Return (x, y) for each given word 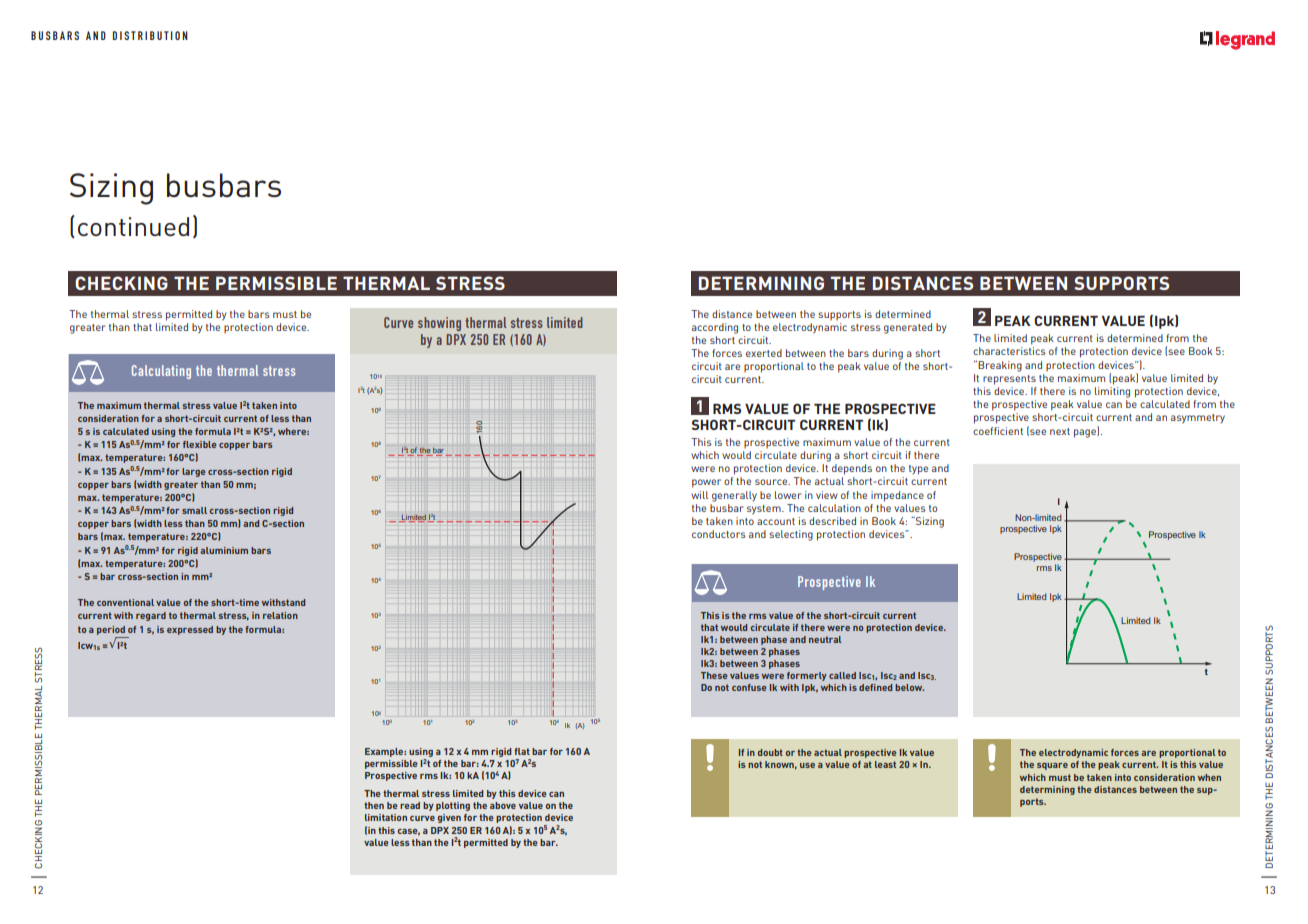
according (715, 328)
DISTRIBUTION (150, 35)
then (374, 805)
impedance (897, 496)
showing (439, 324)
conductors (719, 534)
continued (133, 226)
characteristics (1009, 351)
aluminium (224, 550)
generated (908, 328)
